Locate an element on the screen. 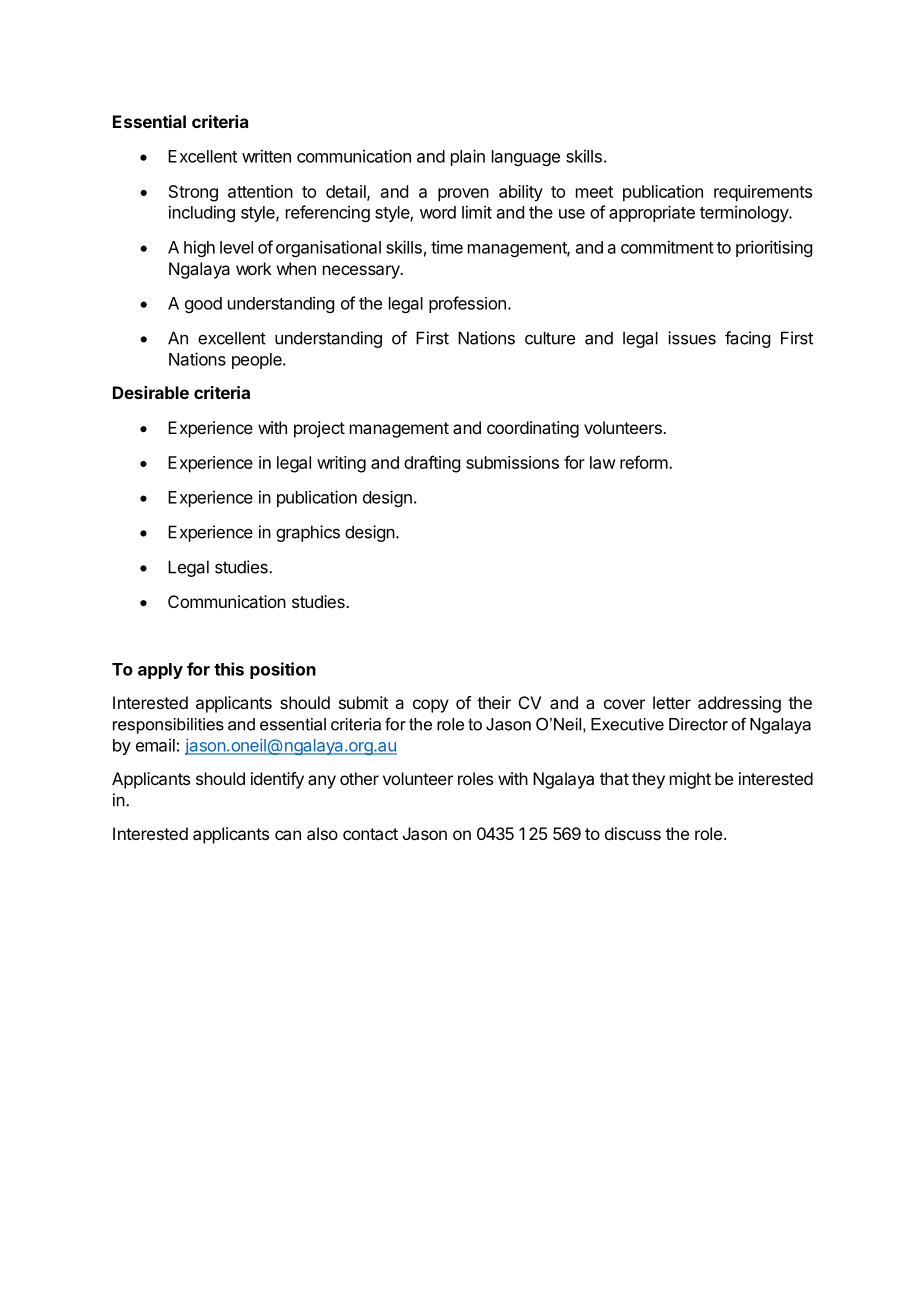  attention is located at coordinates (260, 191).
